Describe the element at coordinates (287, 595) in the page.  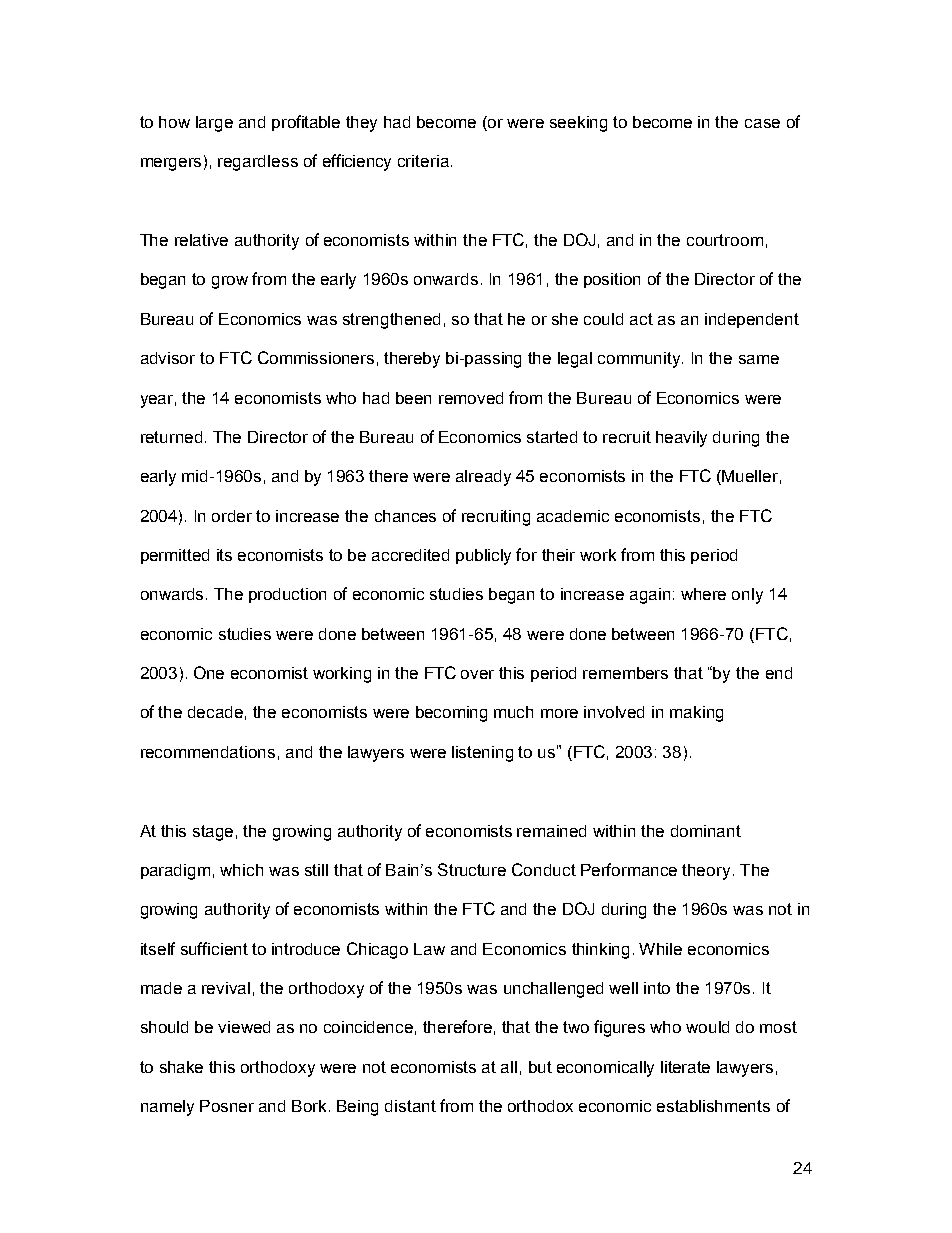
I see `production` at that location.
